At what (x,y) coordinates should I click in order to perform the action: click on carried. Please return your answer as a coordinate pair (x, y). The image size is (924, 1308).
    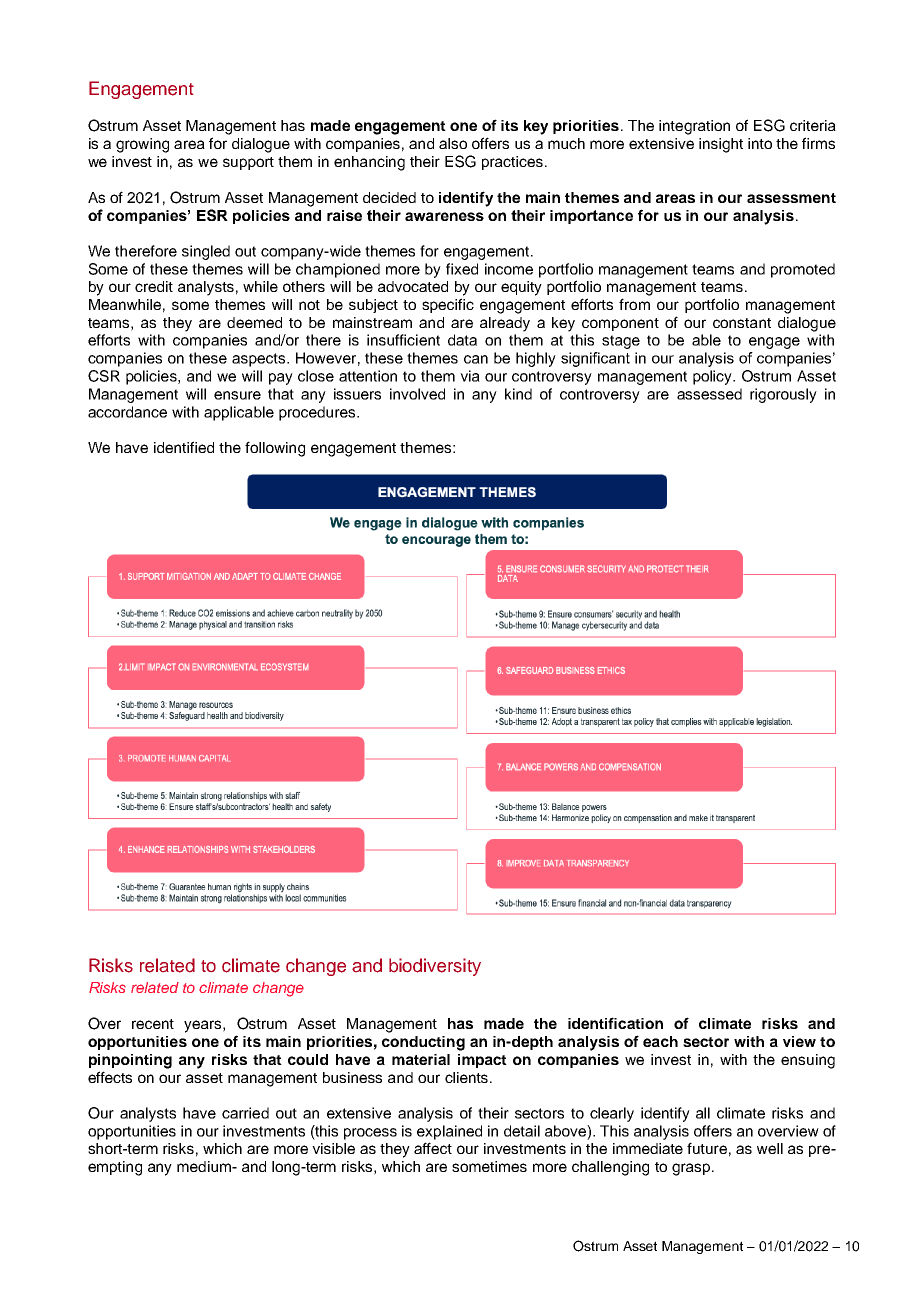
    Looking at the image, I should click on (245, 1113).
